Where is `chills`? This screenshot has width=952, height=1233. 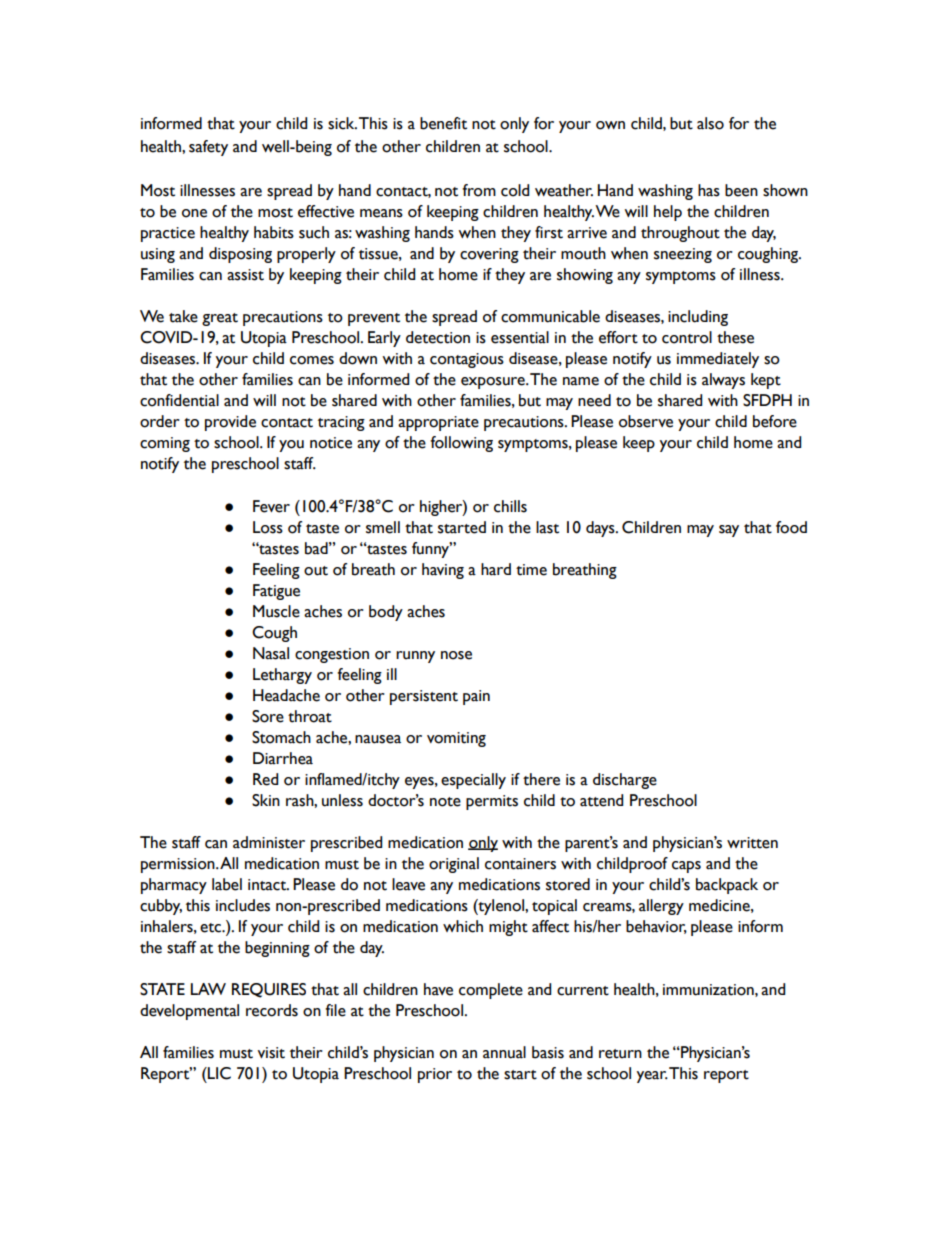
chills is located at coordinates (510, 506).
